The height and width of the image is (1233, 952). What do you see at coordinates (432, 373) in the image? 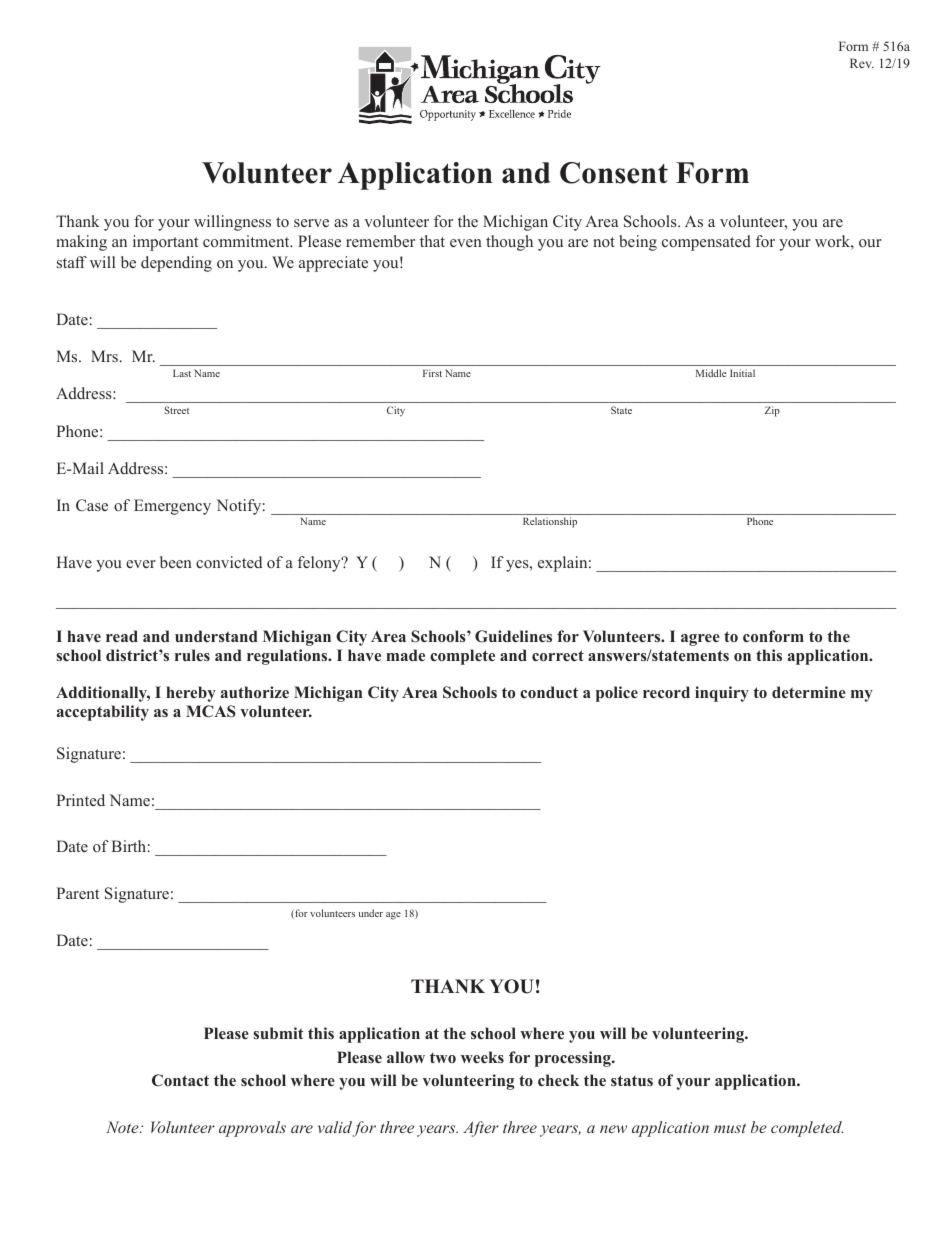
I see `First` at bounding box center [432, 373].
